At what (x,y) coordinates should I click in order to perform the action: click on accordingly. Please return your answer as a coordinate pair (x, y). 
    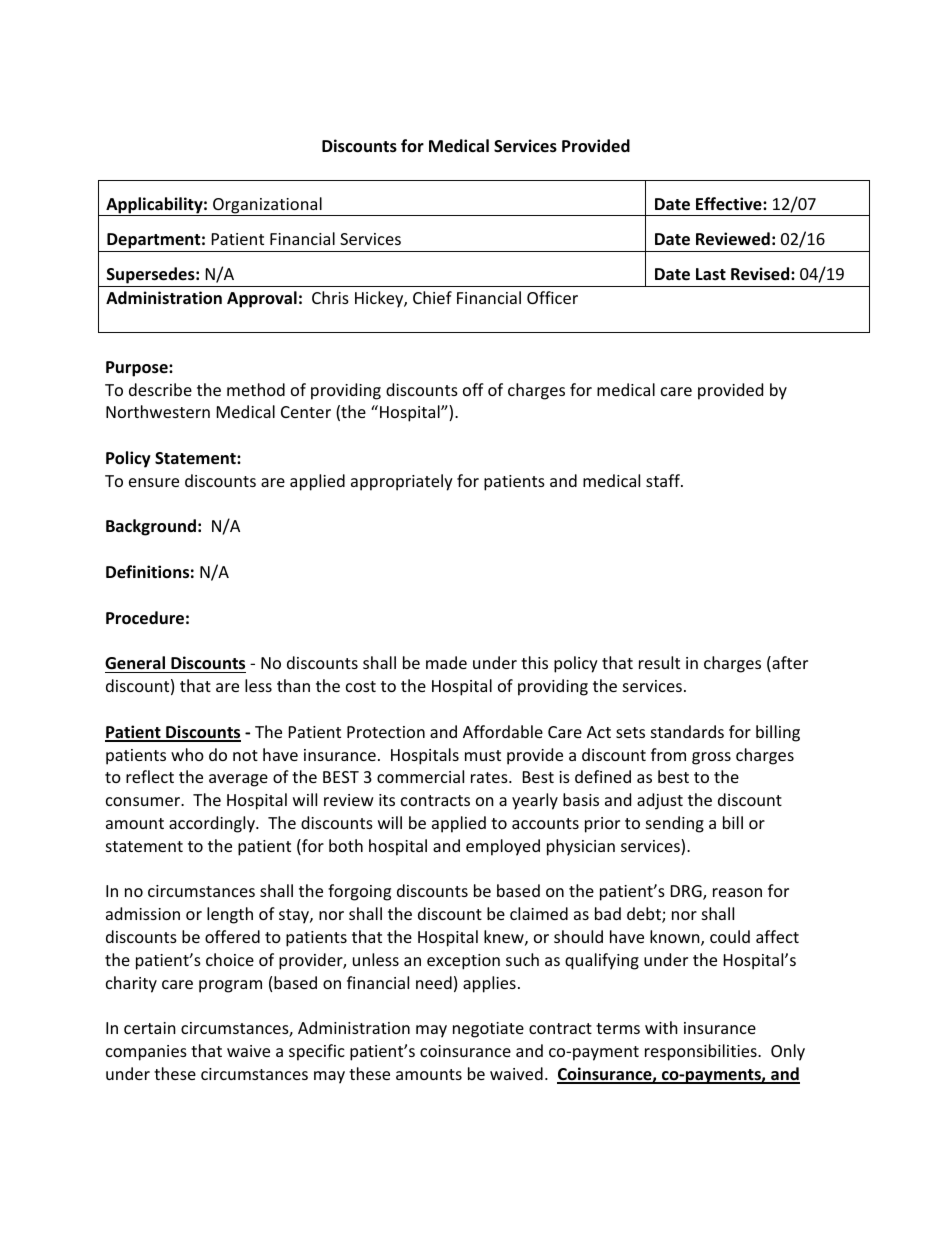
    Looking at the image, I should click on (213, 824).
